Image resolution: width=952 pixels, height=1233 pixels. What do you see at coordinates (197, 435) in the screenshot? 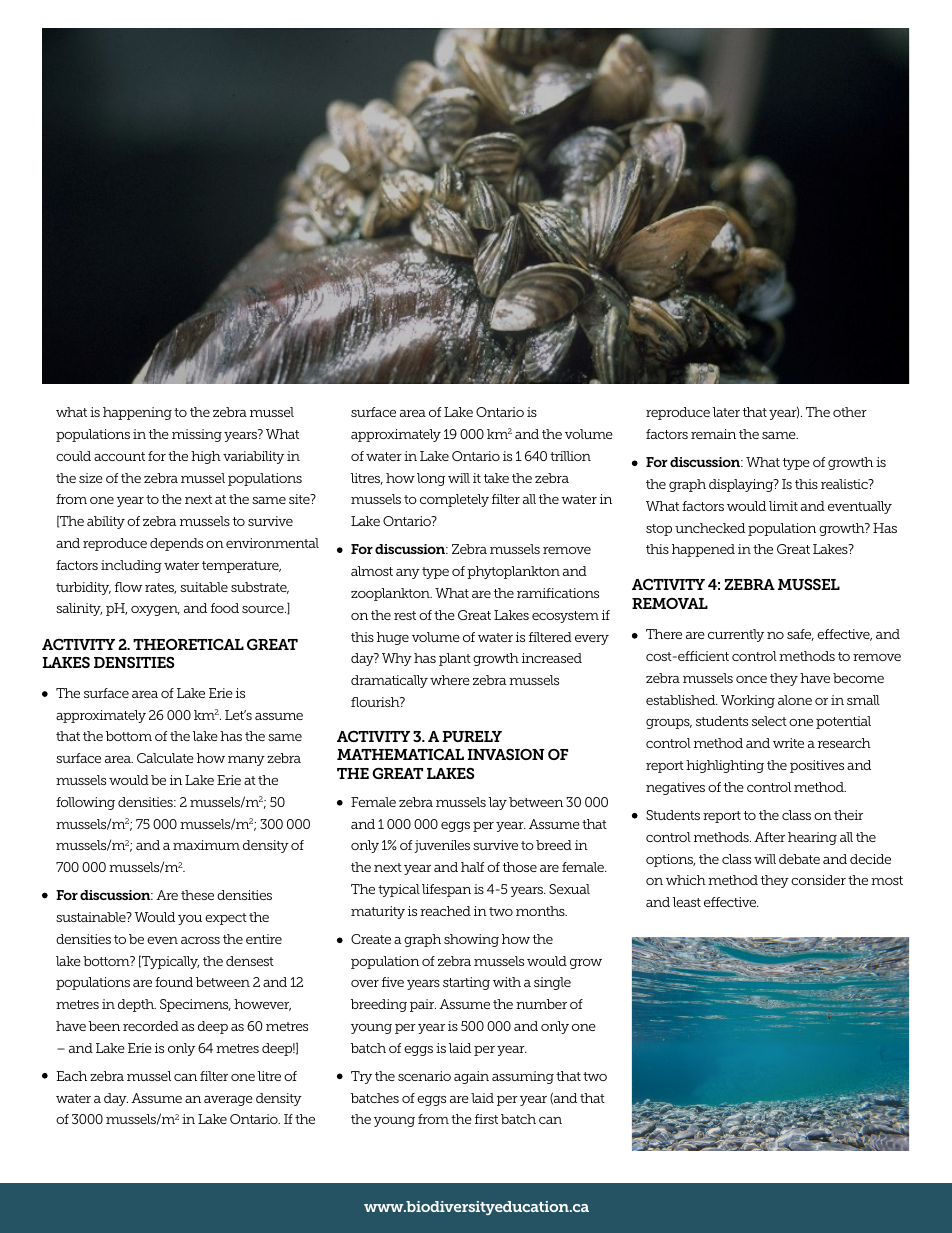
I see `missing` at bounding box center [197, 435].
